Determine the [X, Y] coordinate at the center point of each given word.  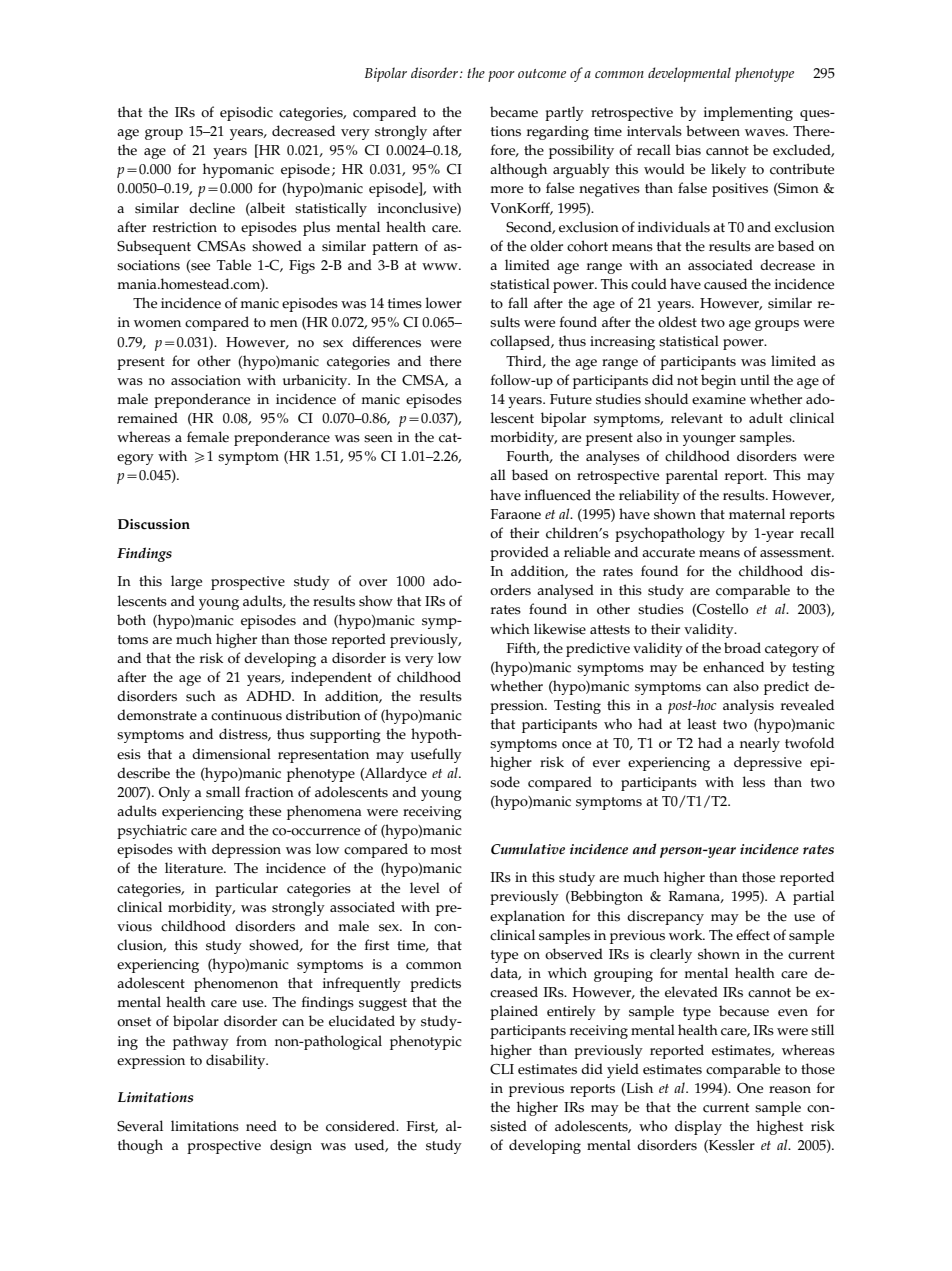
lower [444, 303]
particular [246, 889]
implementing [748, 113]
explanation [527, 917]
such [201, 696]
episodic [246, 113]
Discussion [154, 524]
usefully [436, 755]
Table [234, 265]
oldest [677, 322]
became [514, 112]
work [687, 935]
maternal [757, 514]
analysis [748, 706]
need [261, 1126]
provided [519, 553]
